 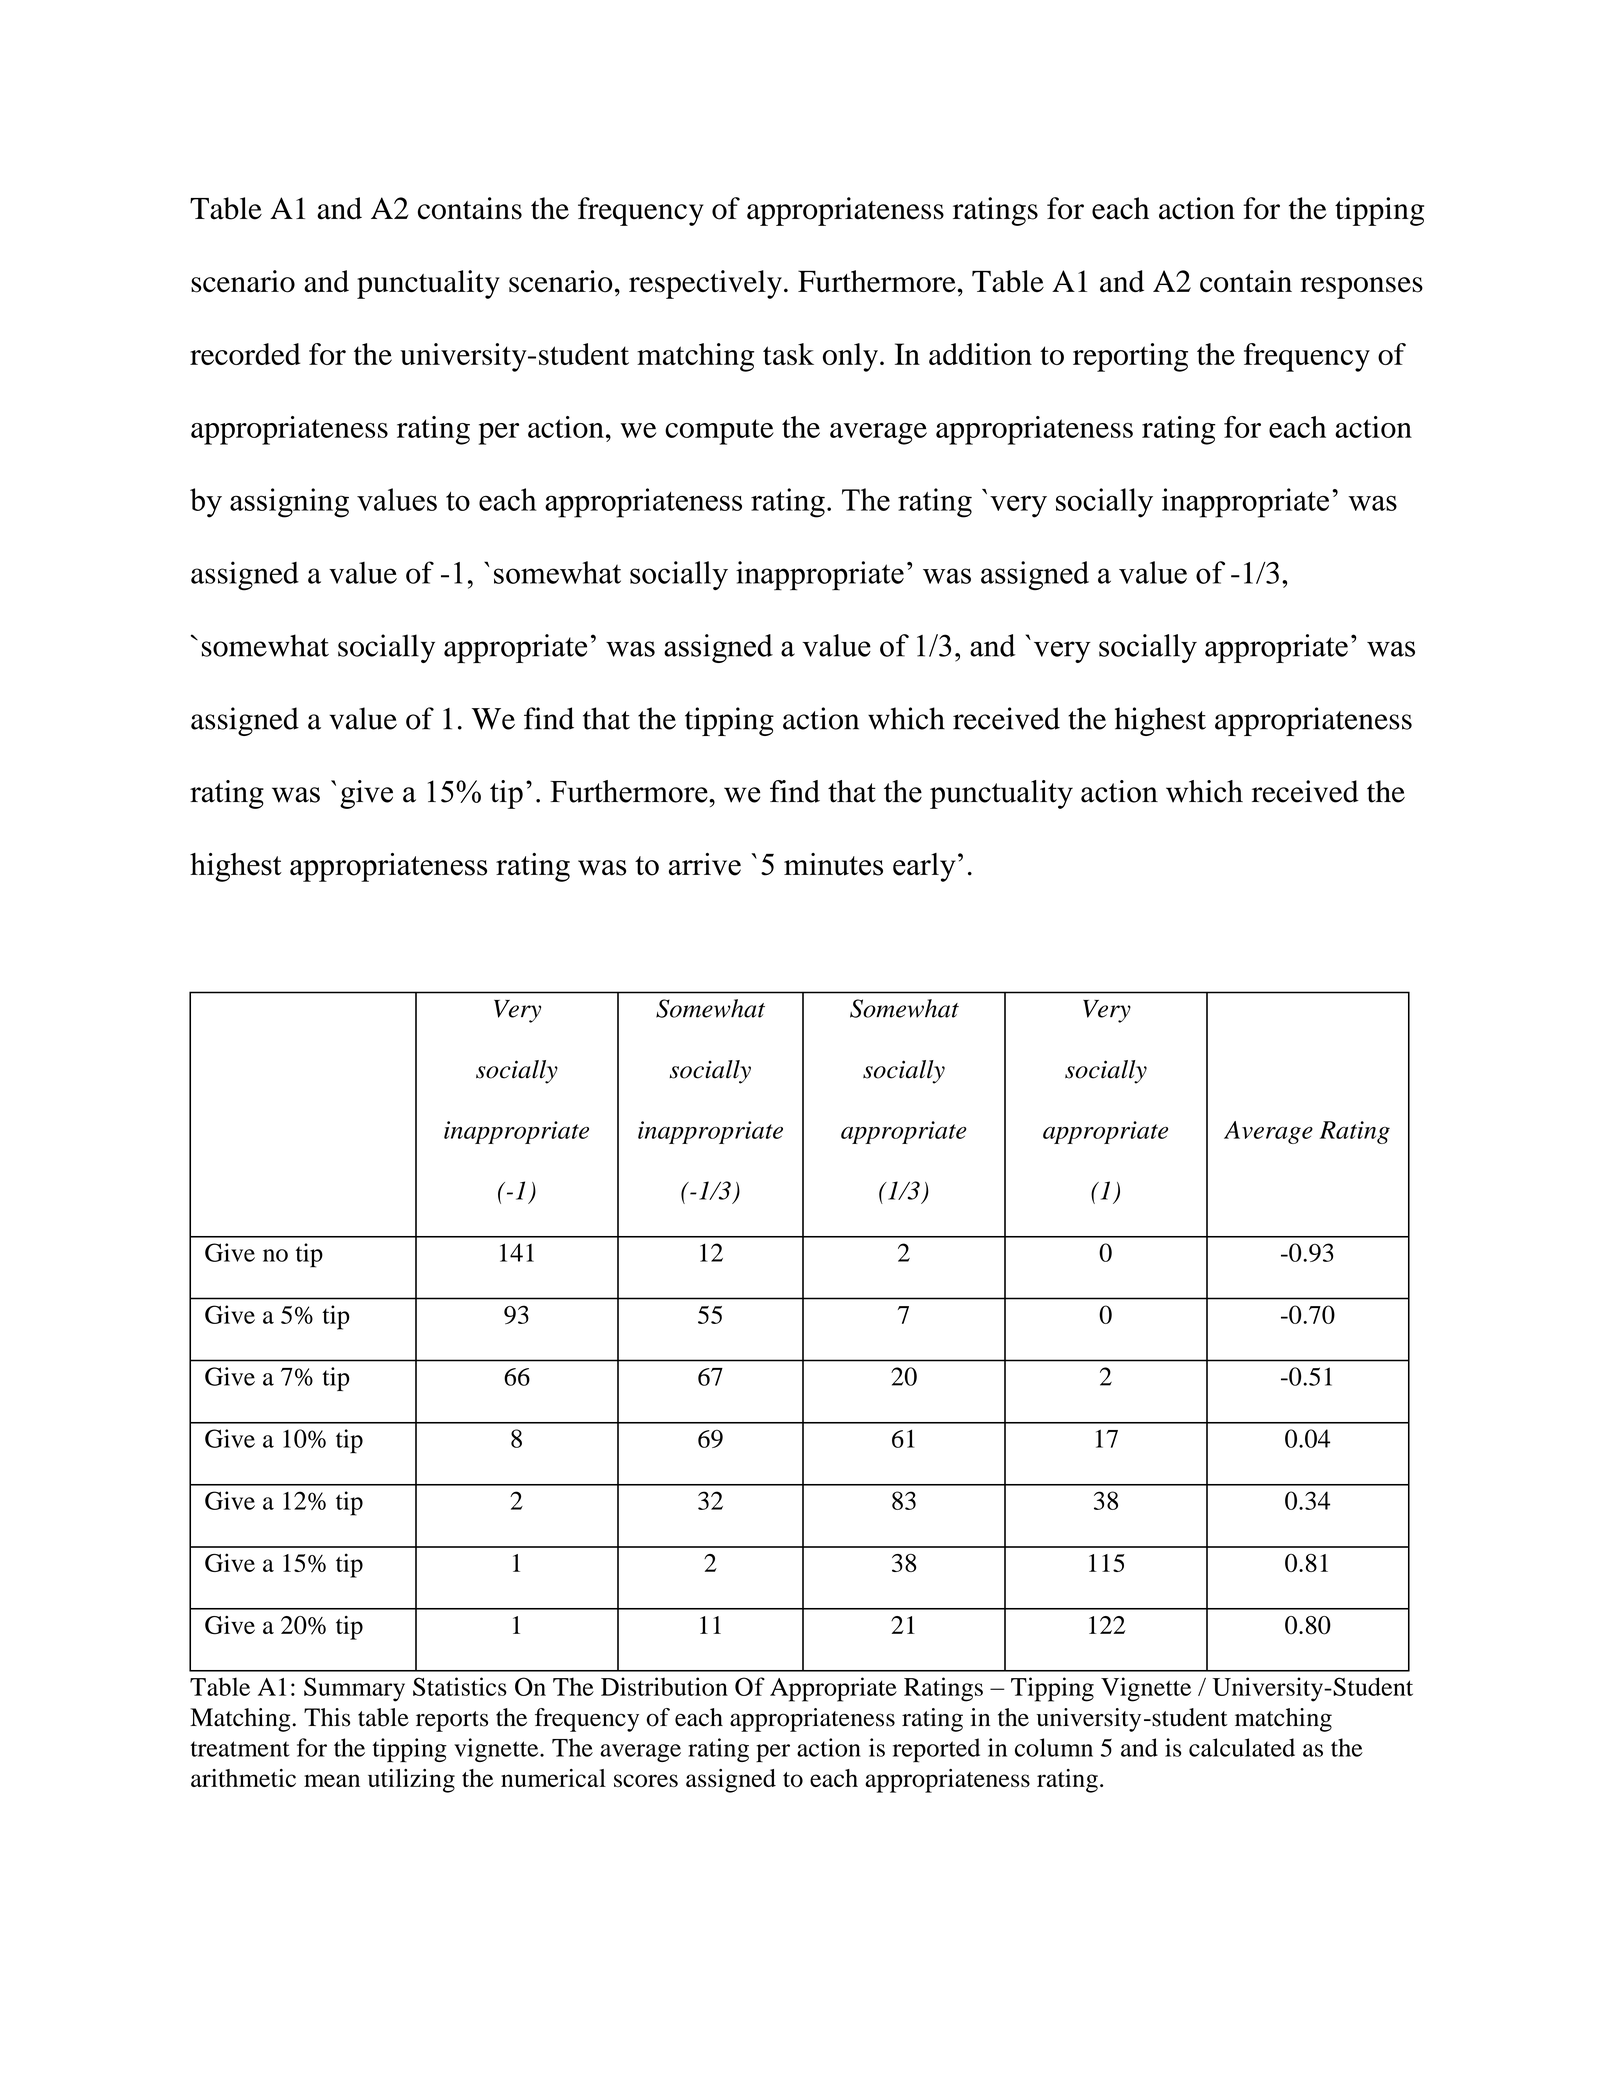 What do you see at coordinates (1054, 1747) in the screenshot?
I see `column` at bounding box center [1054, 1747].
